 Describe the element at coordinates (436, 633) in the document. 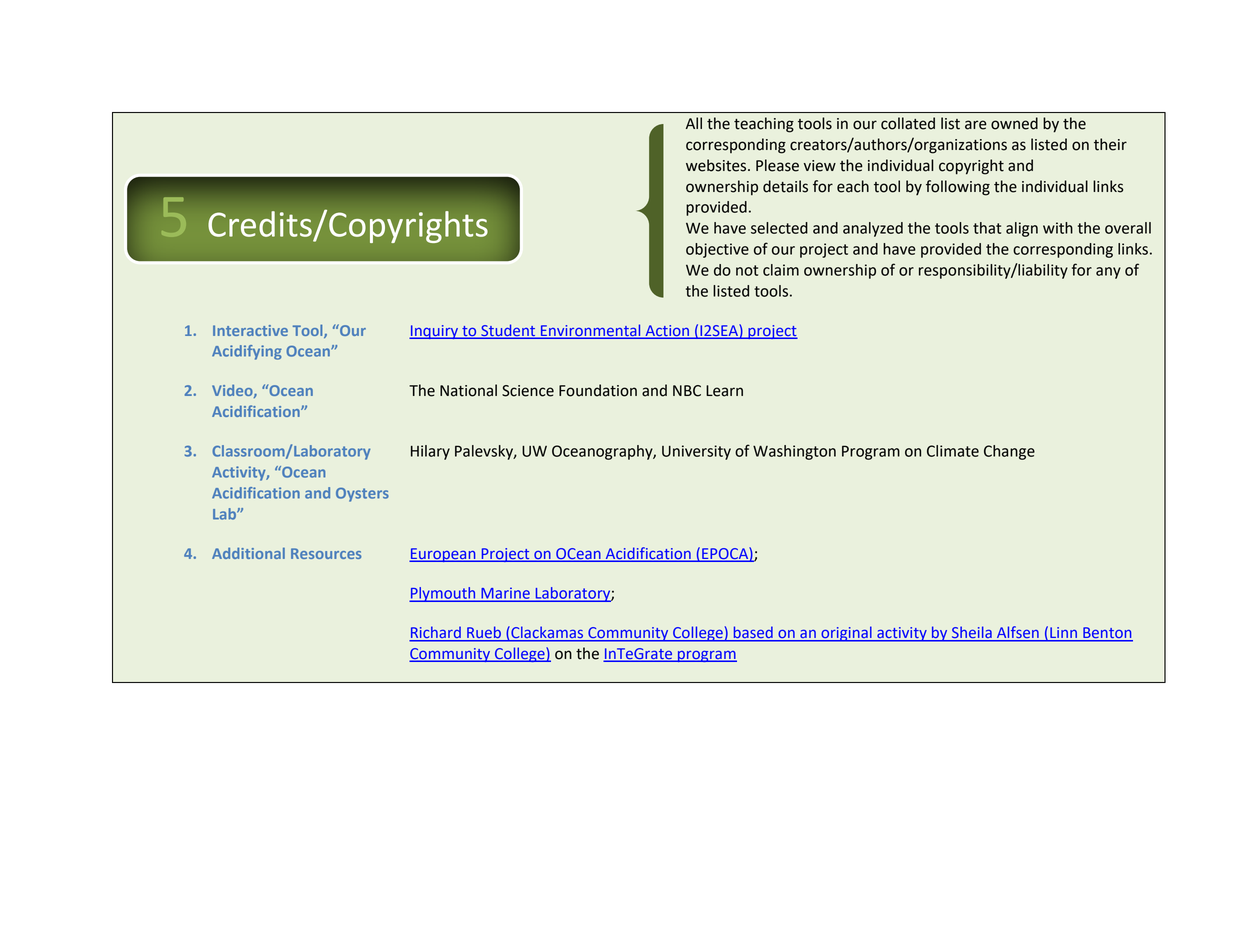

I see `Richard` at that location.
